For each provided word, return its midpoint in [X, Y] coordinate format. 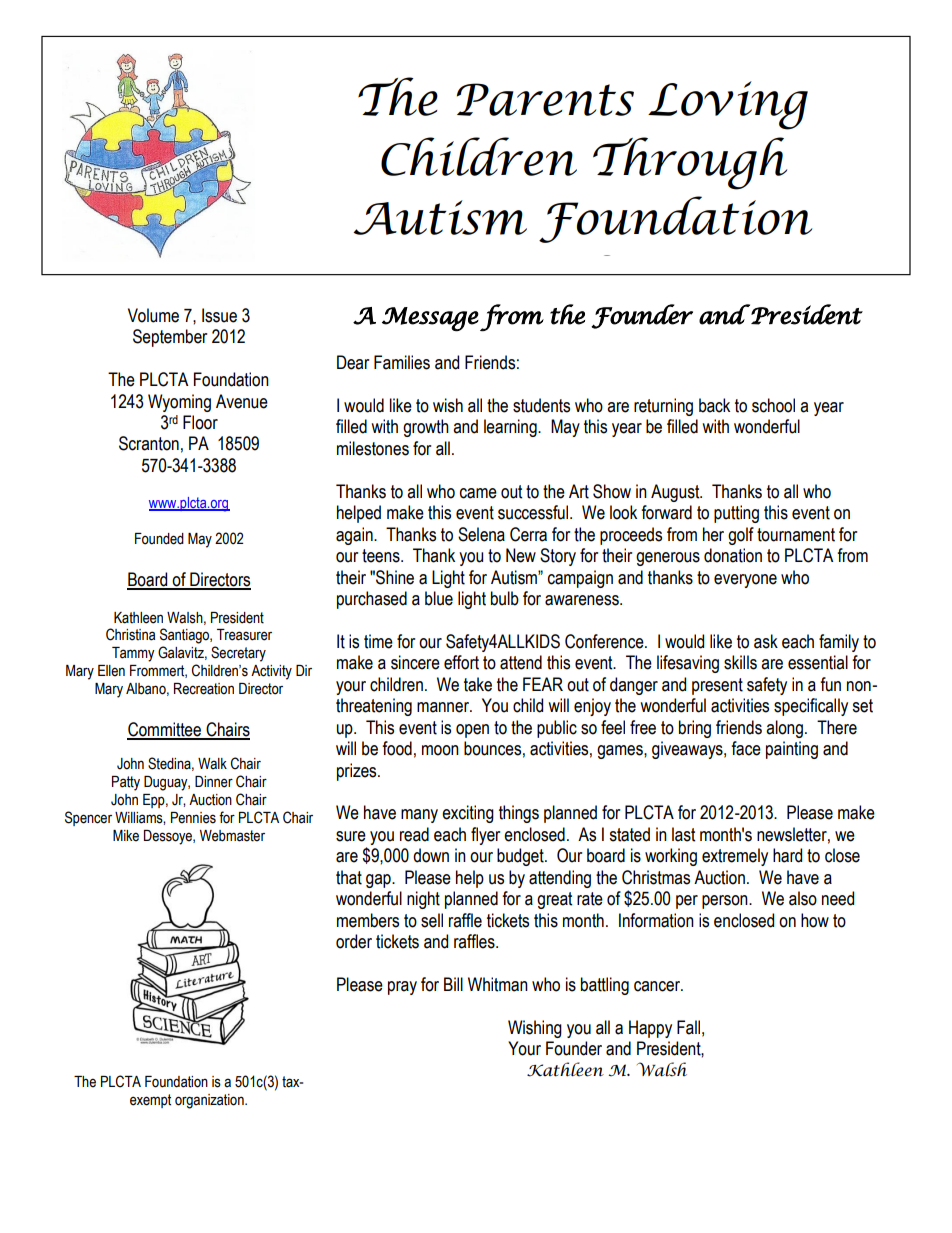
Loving [728, 105]
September [170, 338]
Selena [481, 534]
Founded [159, 539]
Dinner [214, 782]
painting [792, 750]
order [354, 941]
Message [430, 319]
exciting [468, 814]
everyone [745, 581]
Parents [545, 99]
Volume [153, 315]
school [773, 405]
